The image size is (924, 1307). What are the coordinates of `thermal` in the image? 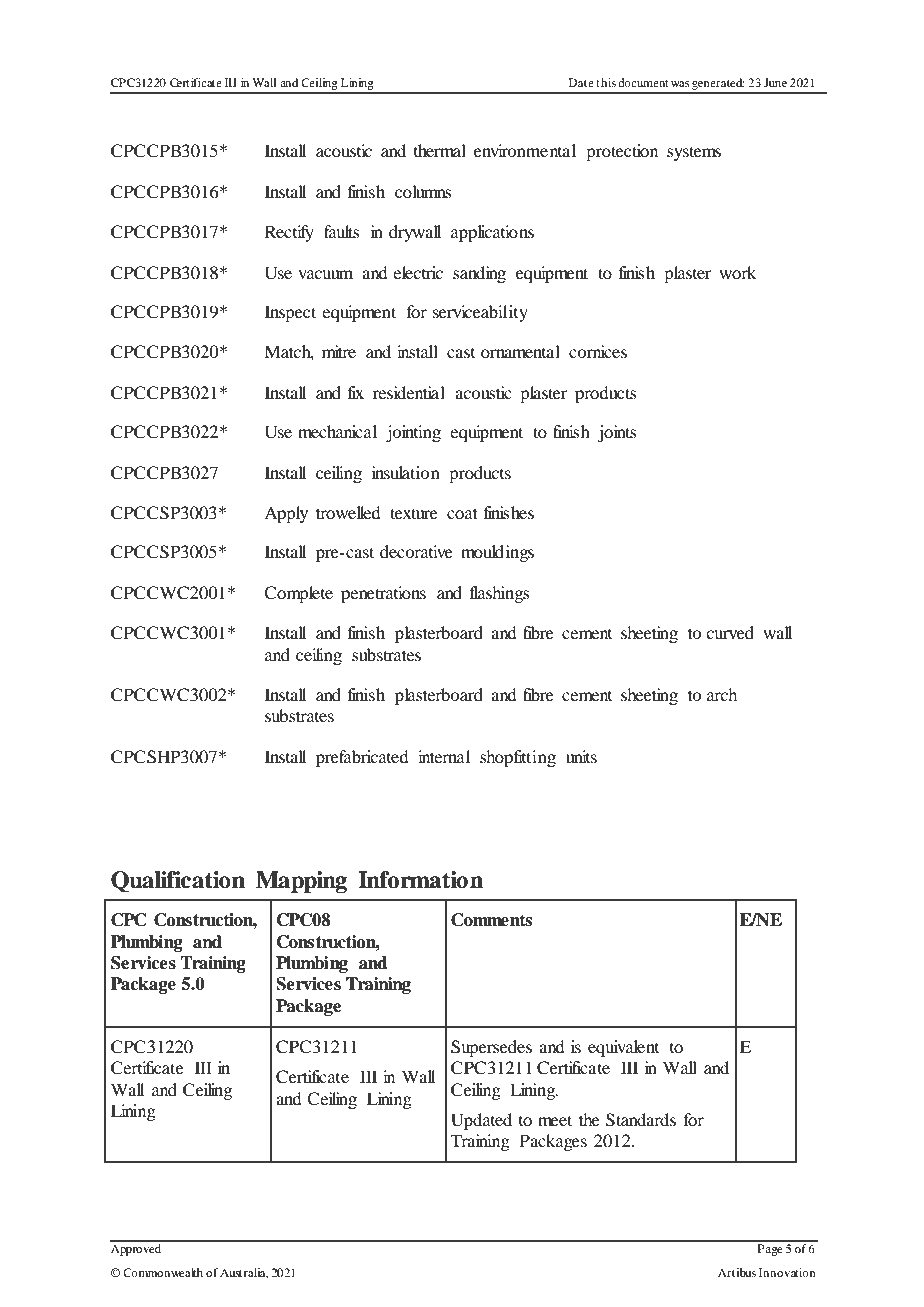 It's located at (440, 150).
